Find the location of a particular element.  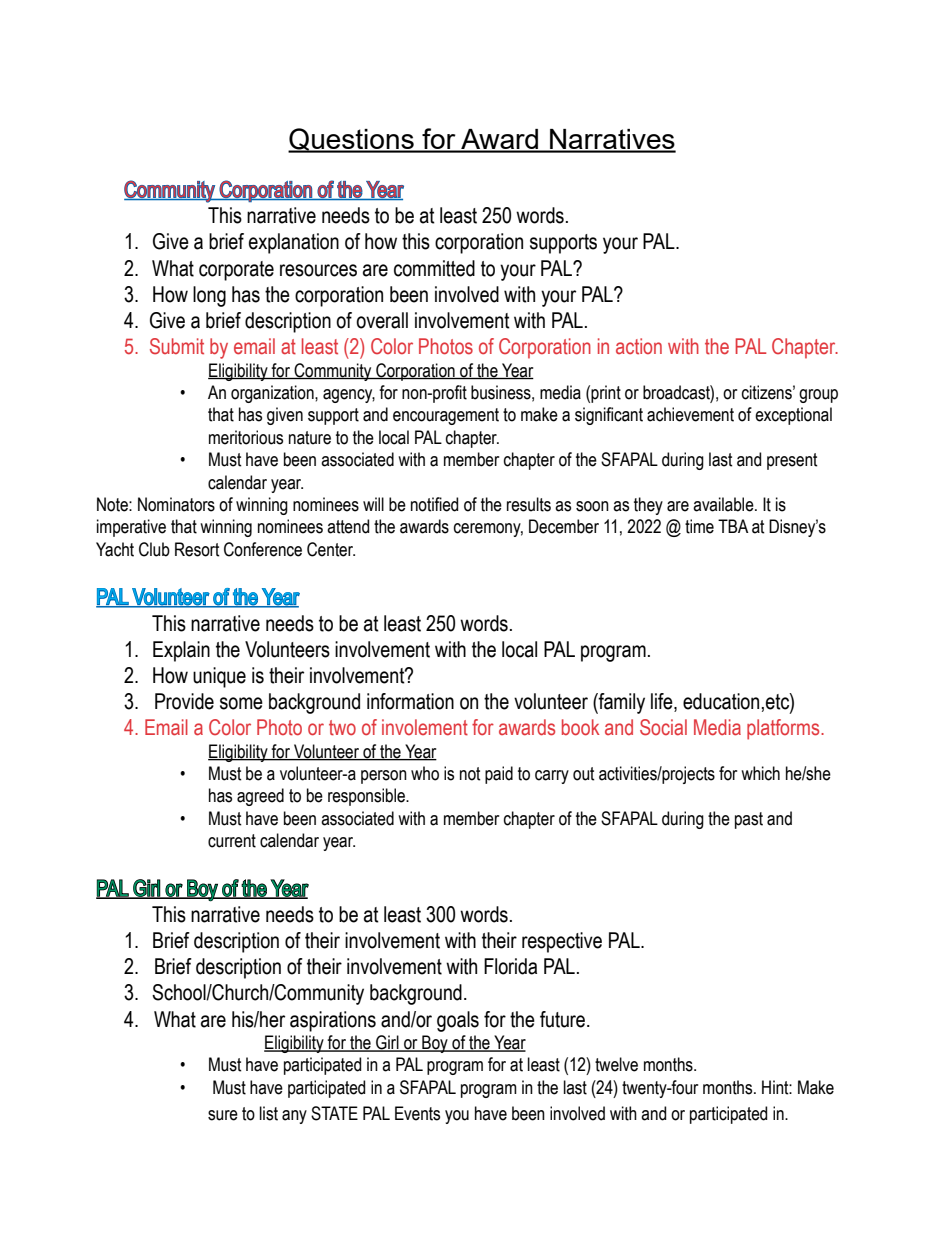

action is located at coordinates (639, 346).
